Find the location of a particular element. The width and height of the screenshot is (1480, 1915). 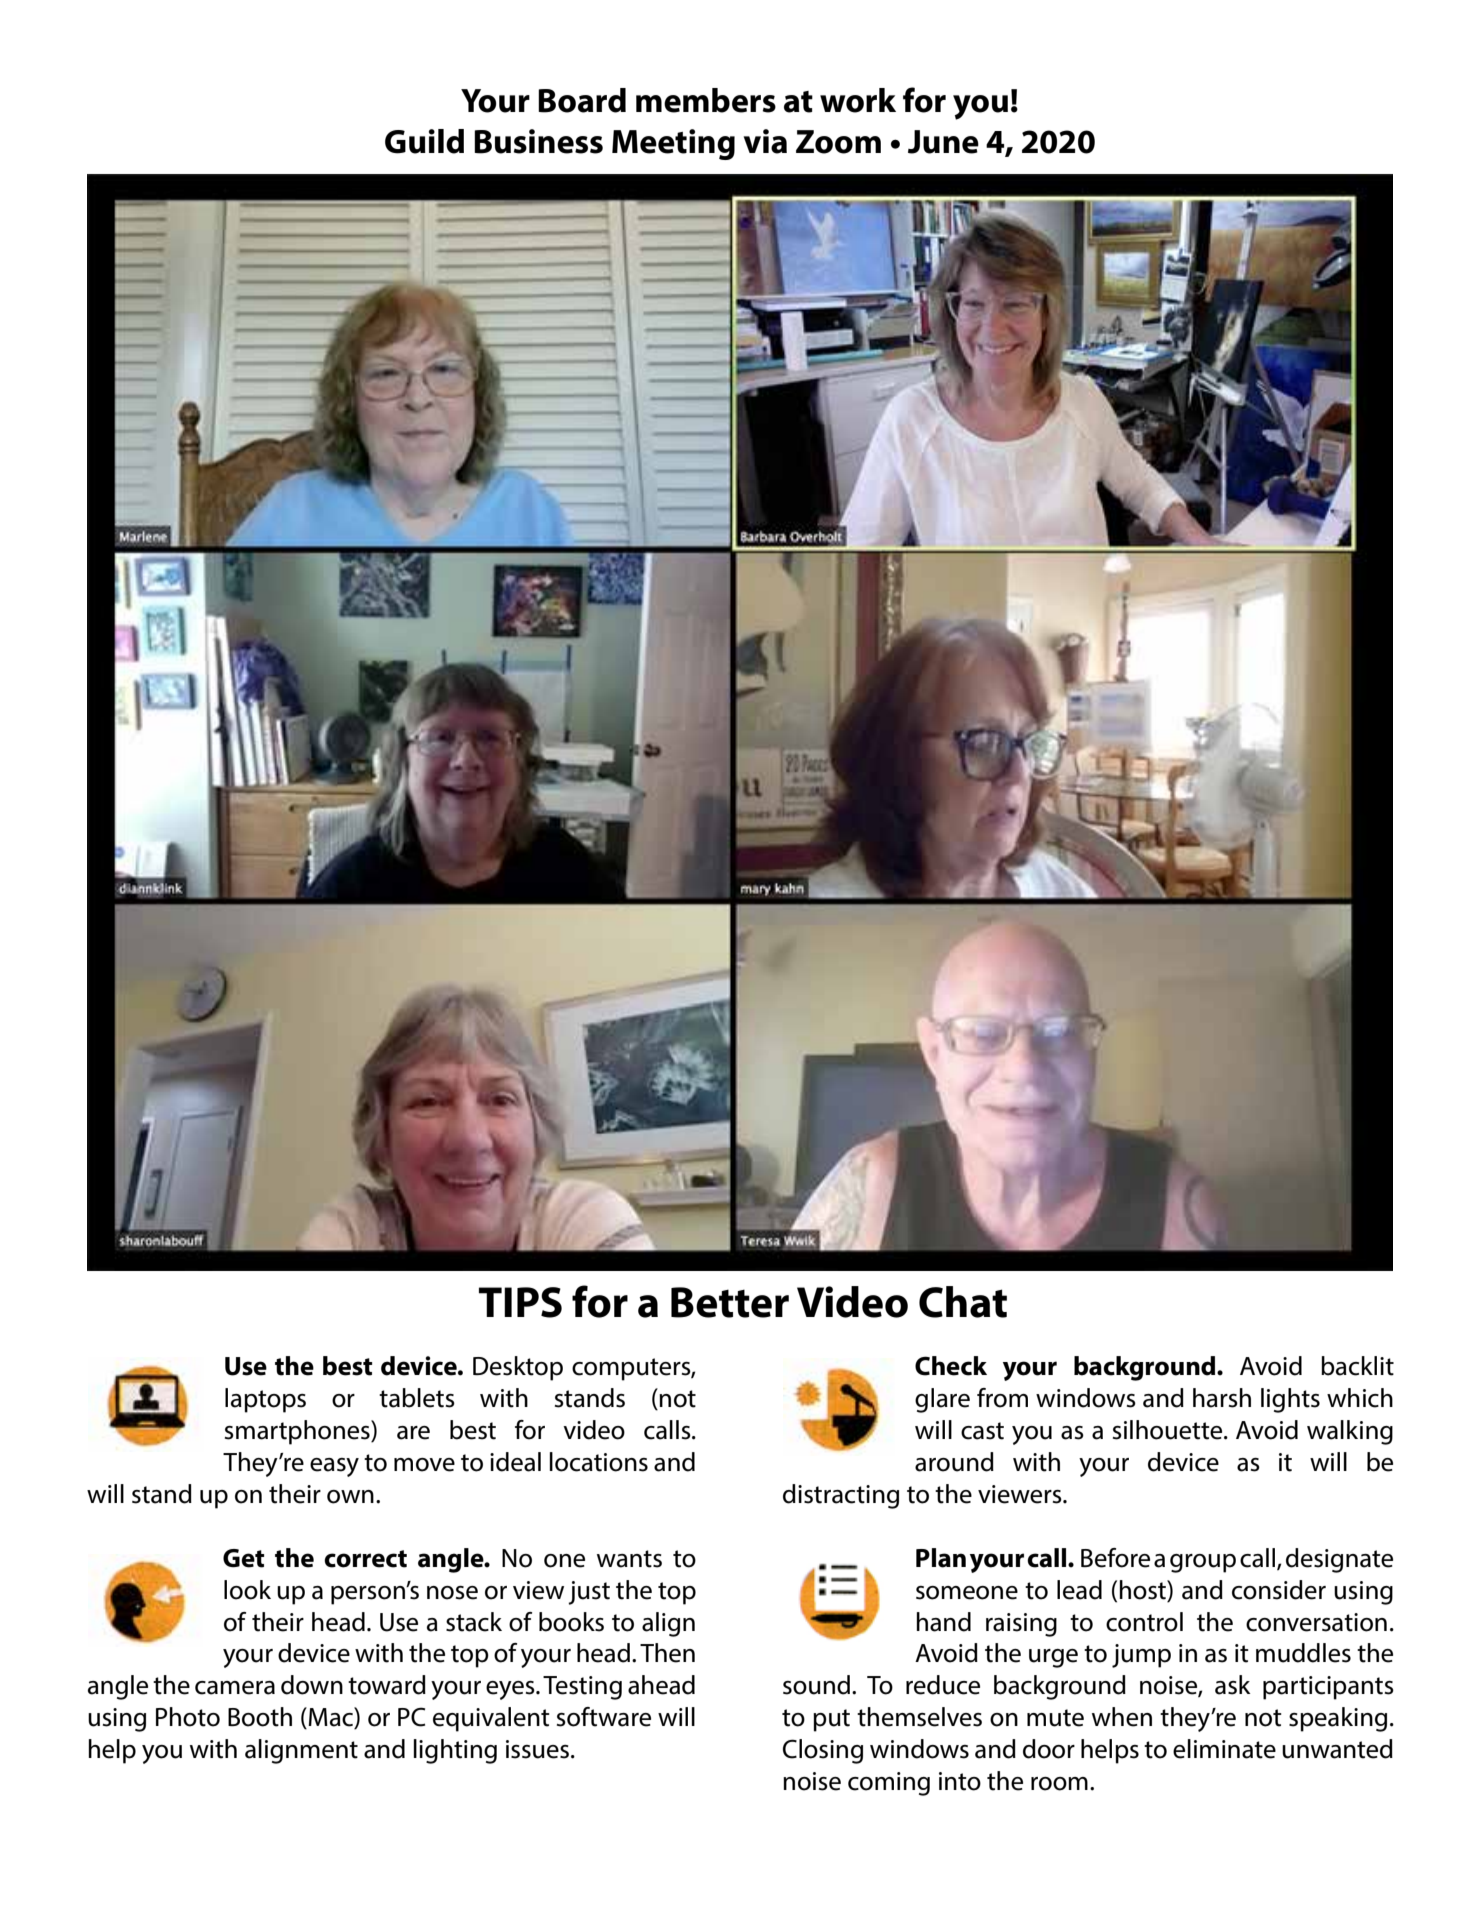

eliminate is located at coordinates (1224, 1749).
